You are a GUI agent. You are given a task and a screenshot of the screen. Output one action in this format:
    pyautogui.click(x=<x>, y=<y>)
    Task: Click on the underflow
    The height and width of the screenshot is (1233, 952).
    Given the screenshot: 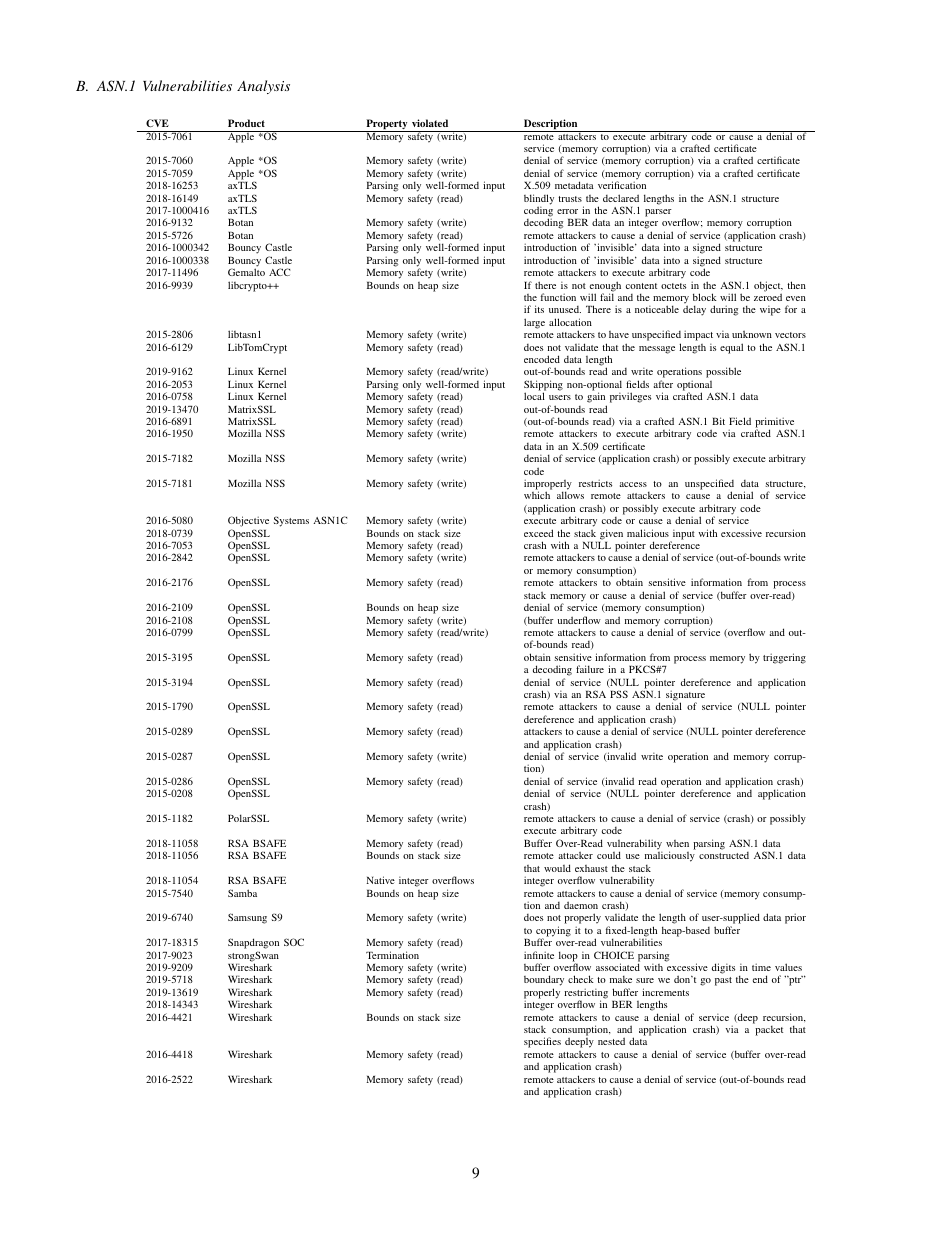 What is the action you would take?
    pyautogui.click(x=579, y=620)
